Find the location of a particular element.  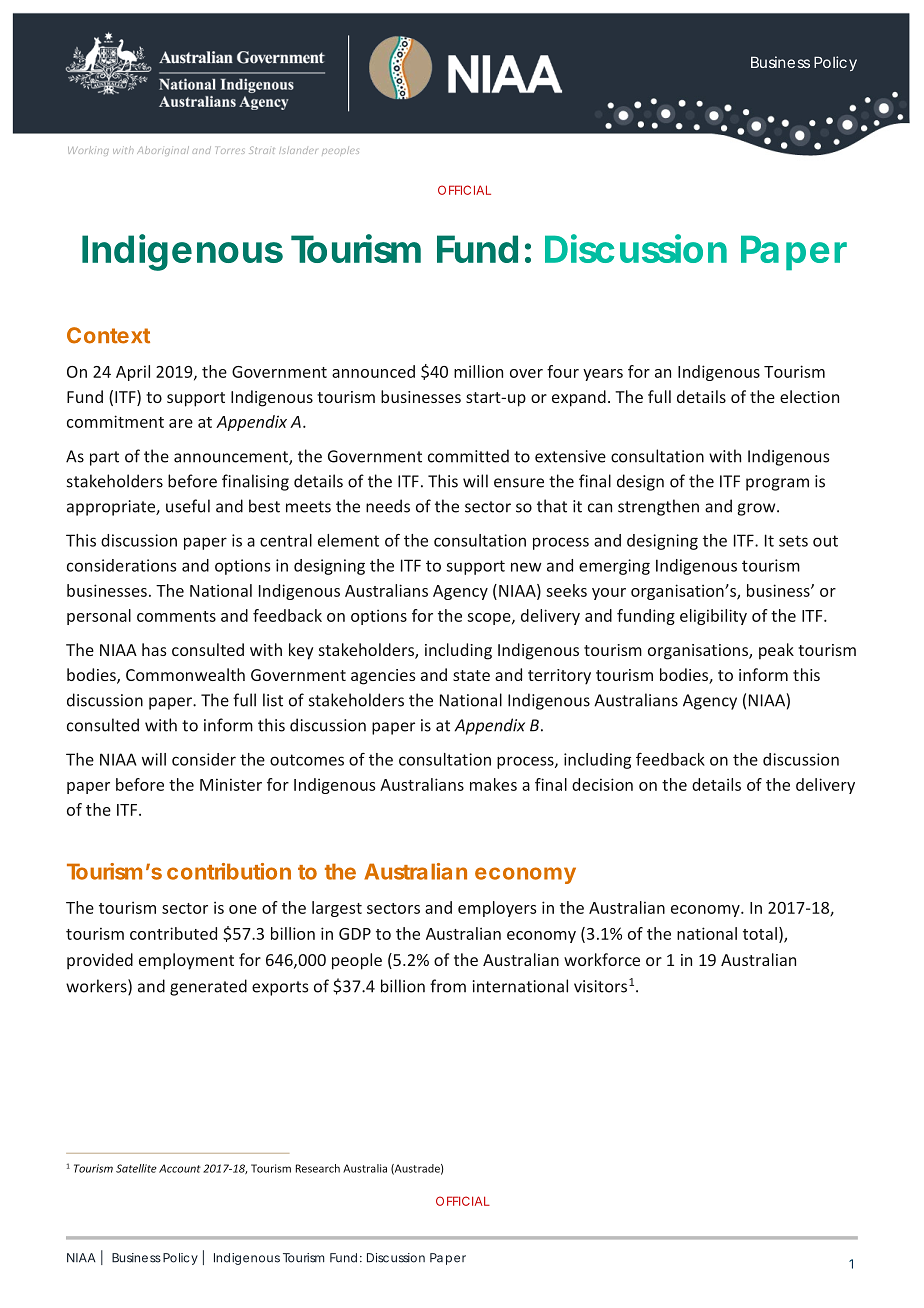

election is located at coordinates (809, 396).
